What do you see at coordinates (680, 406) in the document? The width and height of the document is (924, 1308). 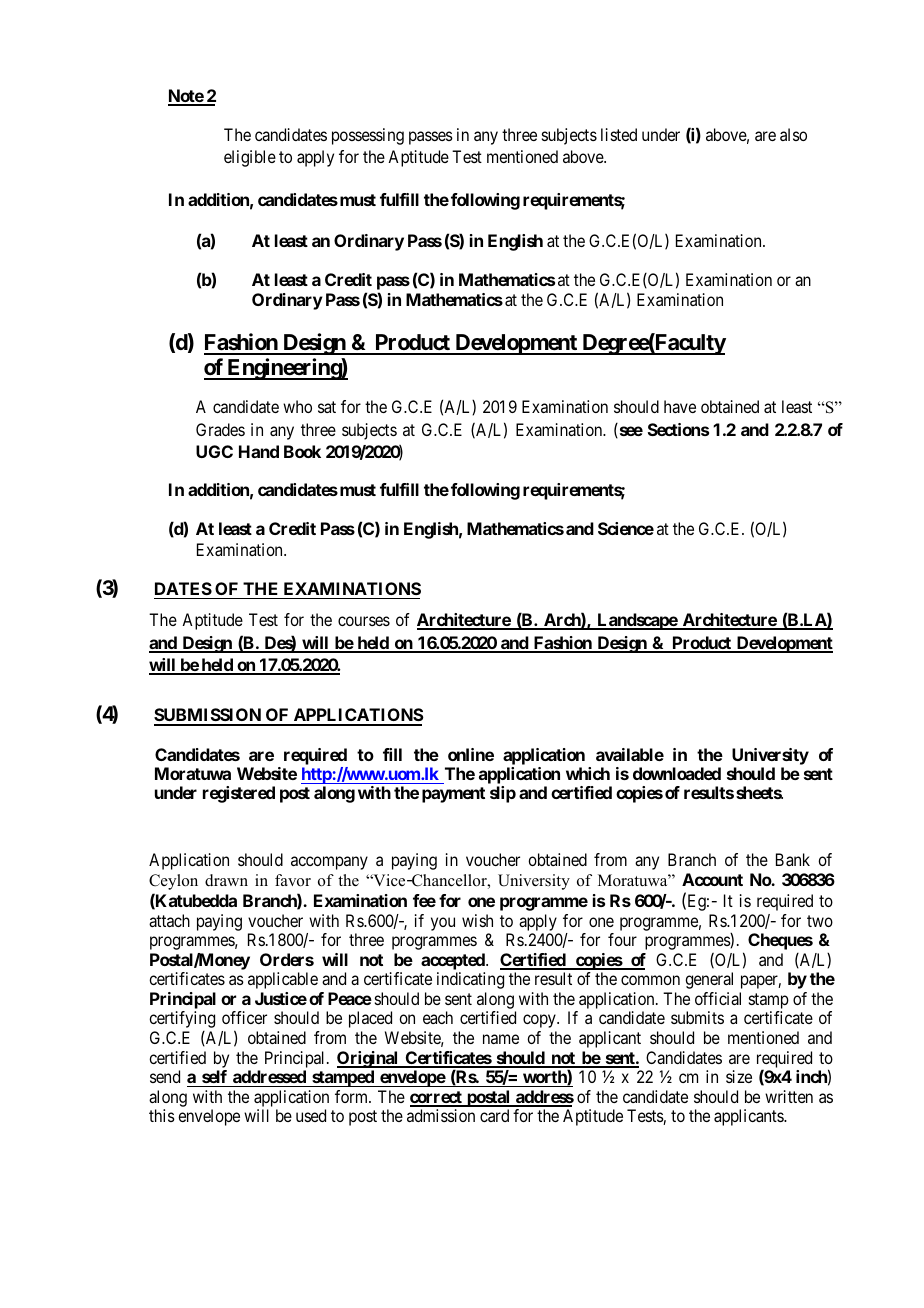 I see `have` at bounding box center [680, 406].
